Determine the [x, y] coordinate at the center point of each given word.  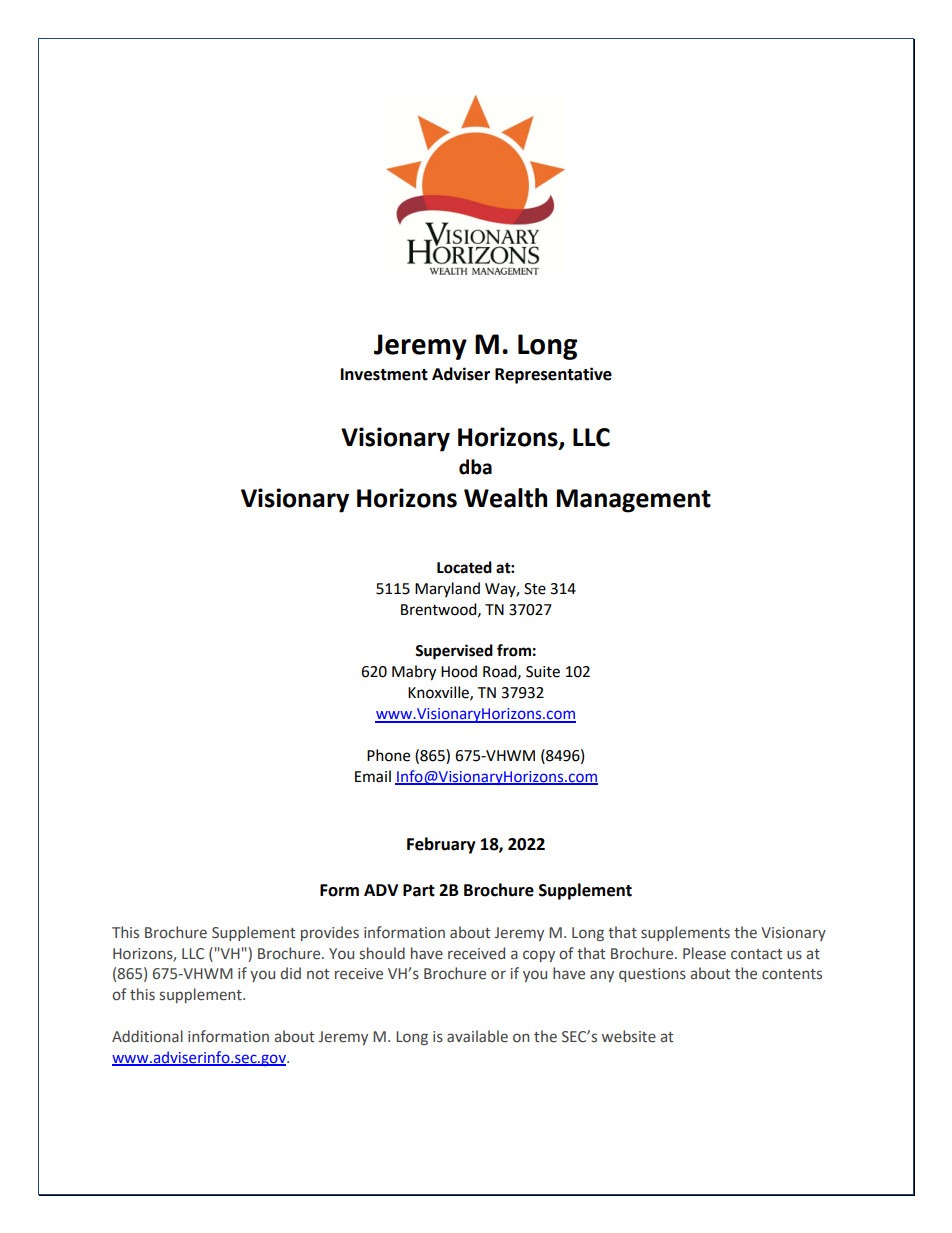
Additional [147, 1036]
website [629, 1036]
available [477, 1036]
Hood [459, 671]
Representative [553, 375]
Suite [543, 672]
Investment [384, 374]
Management [633, 501]
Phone [388, 755]
